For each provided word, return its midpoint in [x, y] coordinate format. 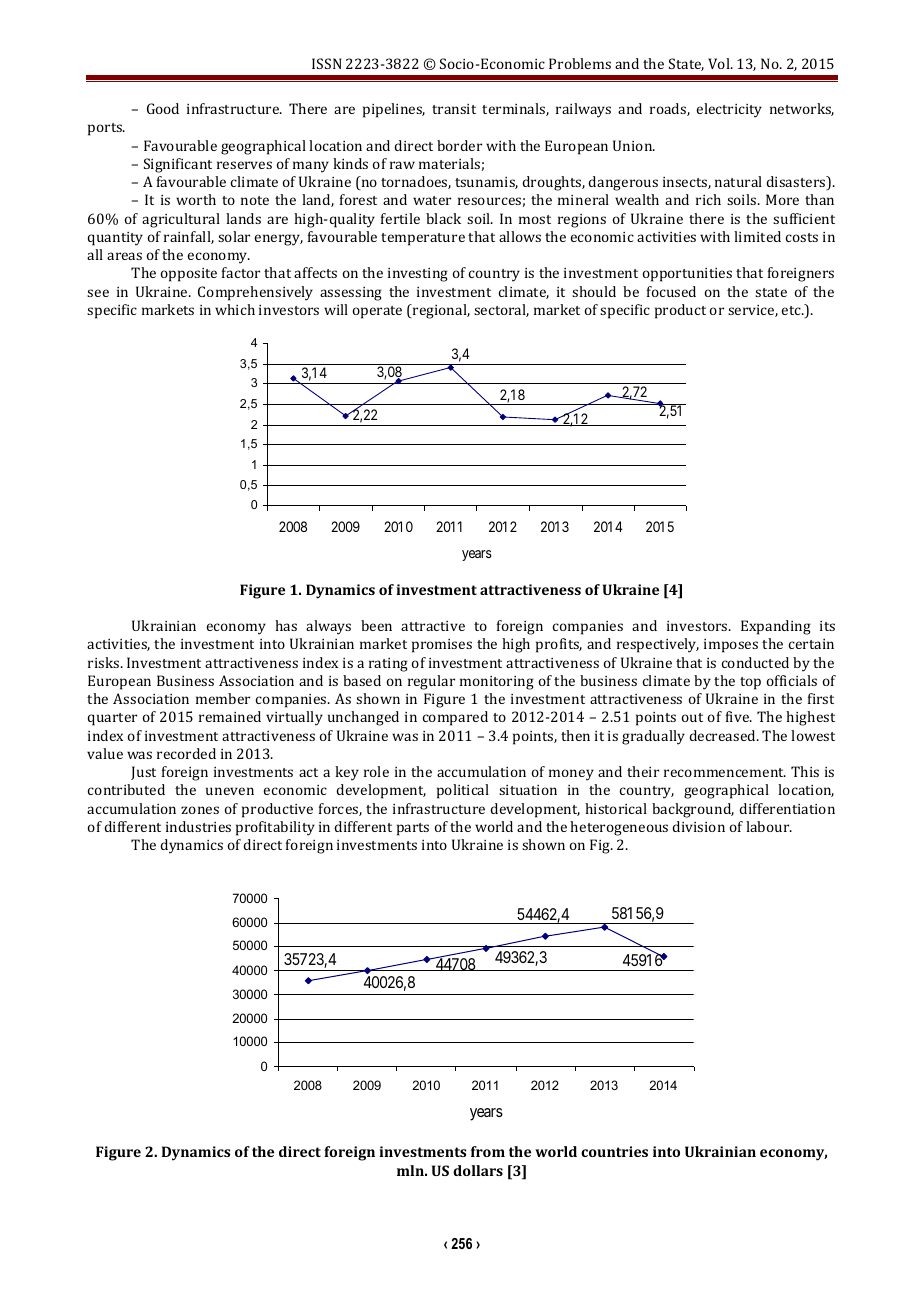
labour [769, 826]
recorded [186, 753]
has [286, 625]
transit [454, 109]
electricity [729, 110]
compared [455, 718]
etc [792, 310]
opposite [189, 275]
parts [413, 829]
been [376, 625]
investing [418, 275]
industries [198, 826]
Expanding [776, 627]
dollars [478, 1170]
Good [163, 108]
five [738, 716]
